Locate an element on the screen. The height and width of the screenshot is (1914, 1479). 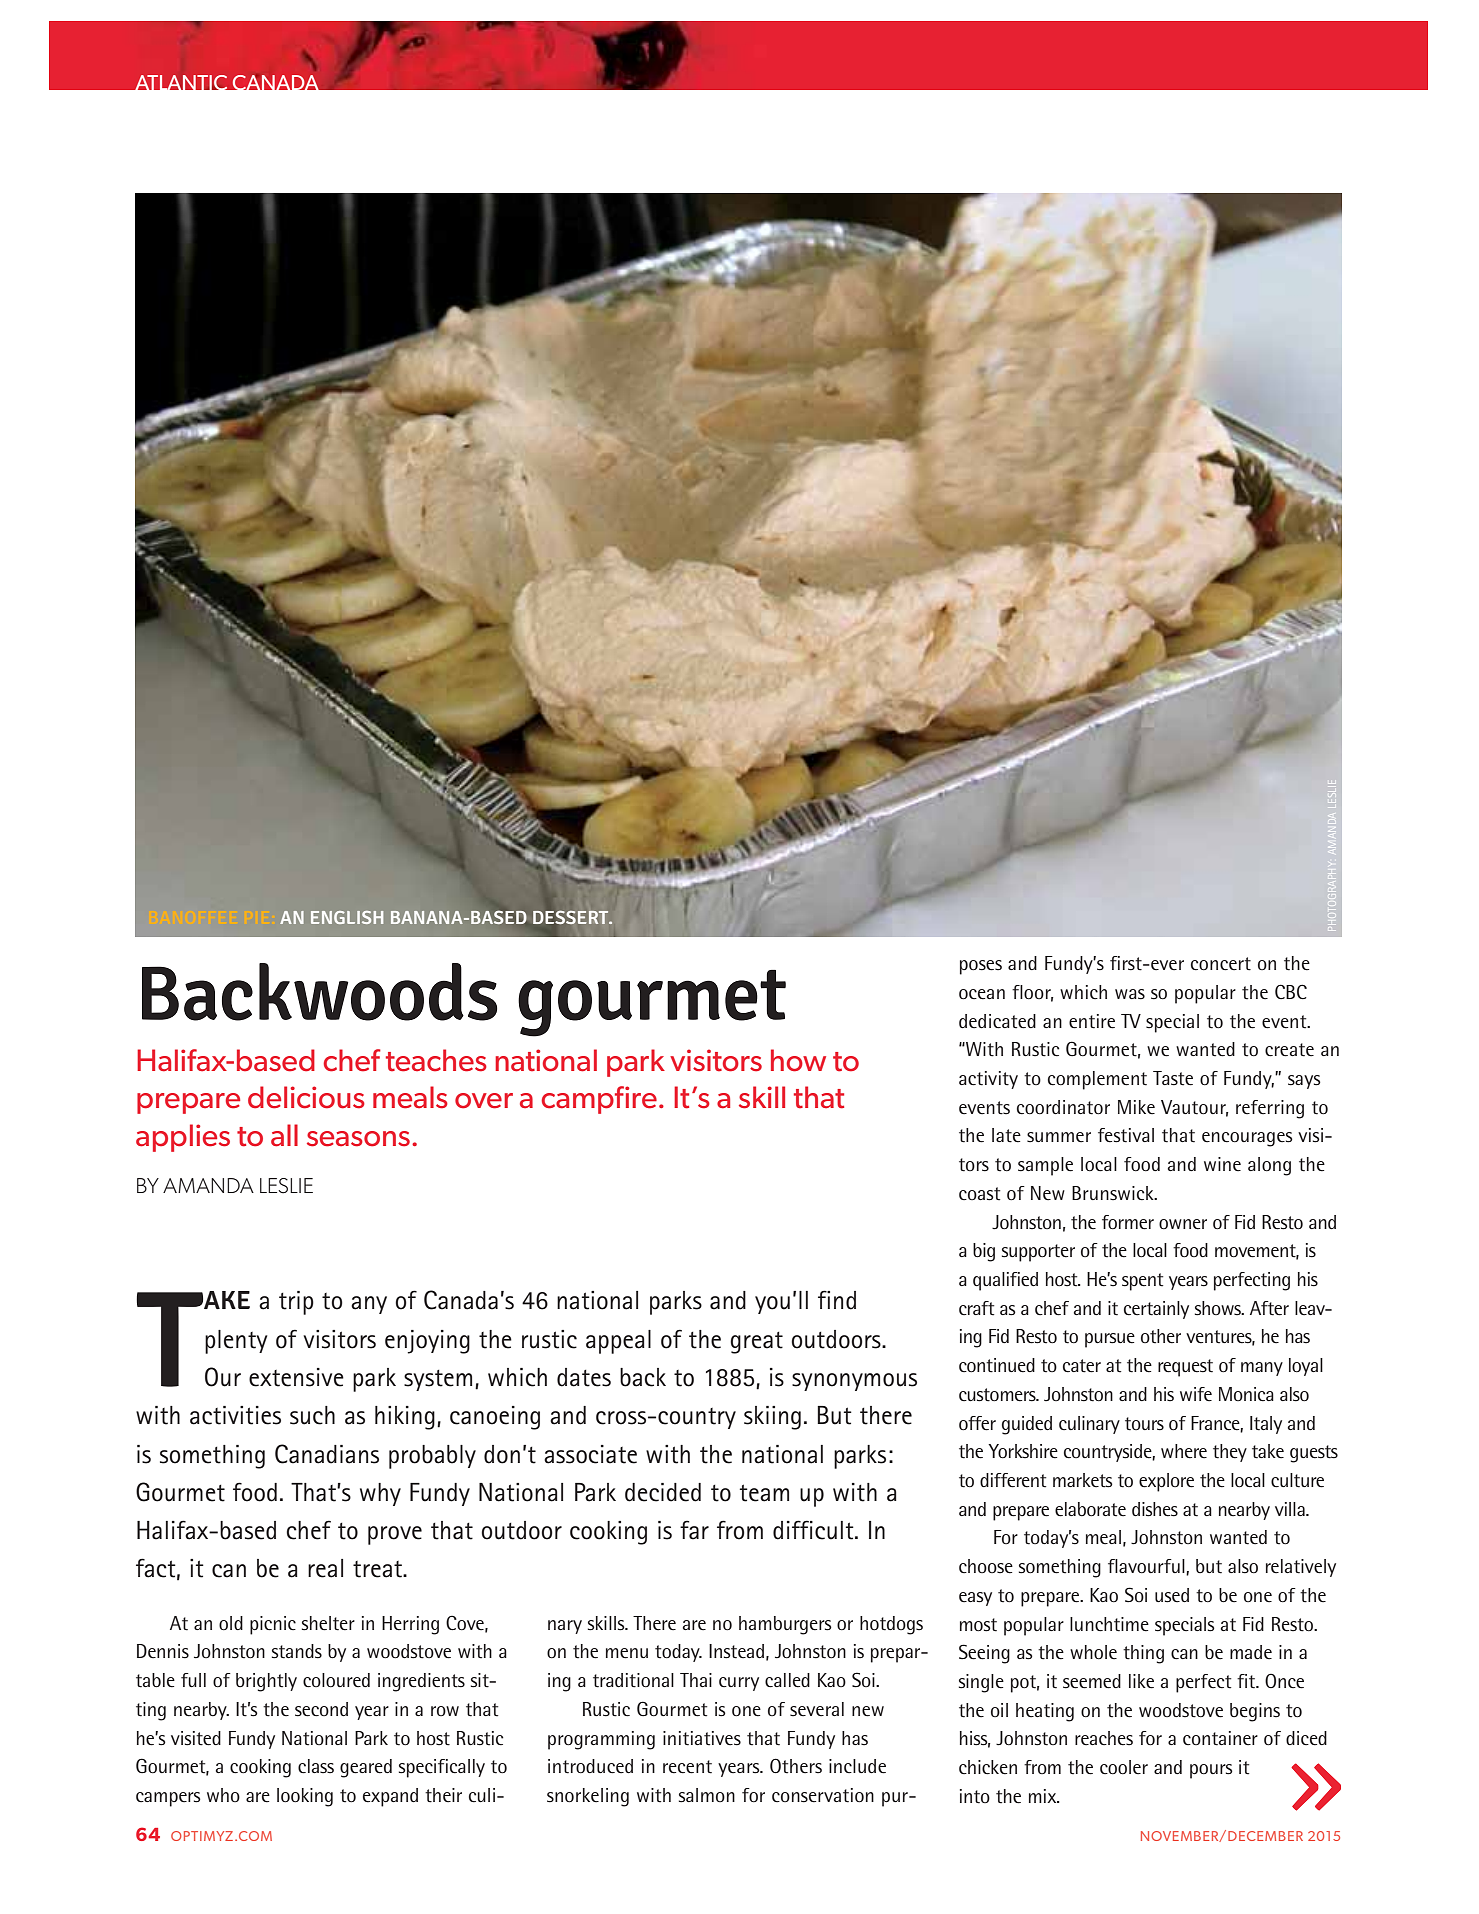
pours is located at coordinates (1211, 1771).
